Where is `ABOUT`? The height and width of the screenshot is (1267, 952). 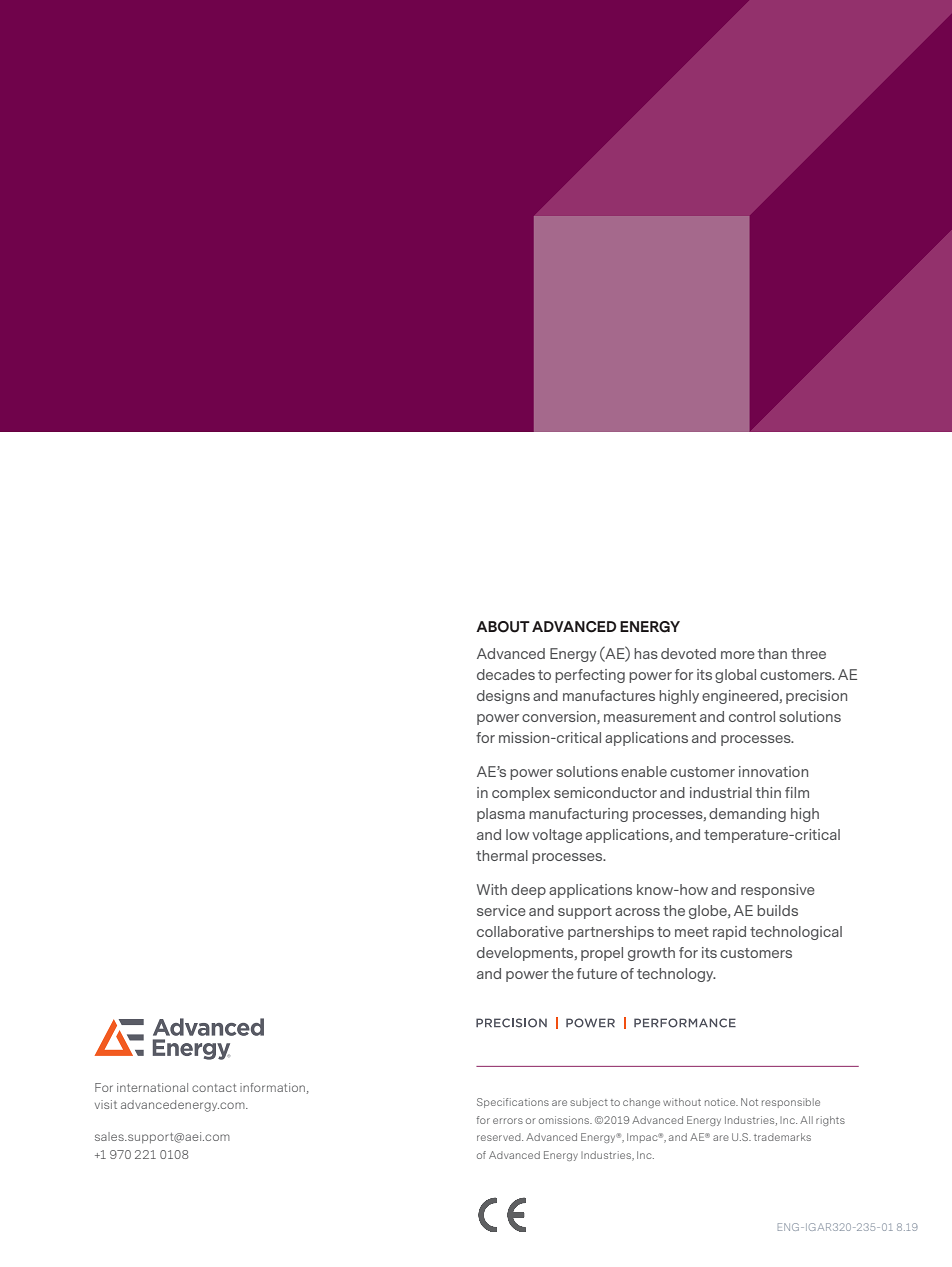 ABOUT is located at coordinates (503, 627).
